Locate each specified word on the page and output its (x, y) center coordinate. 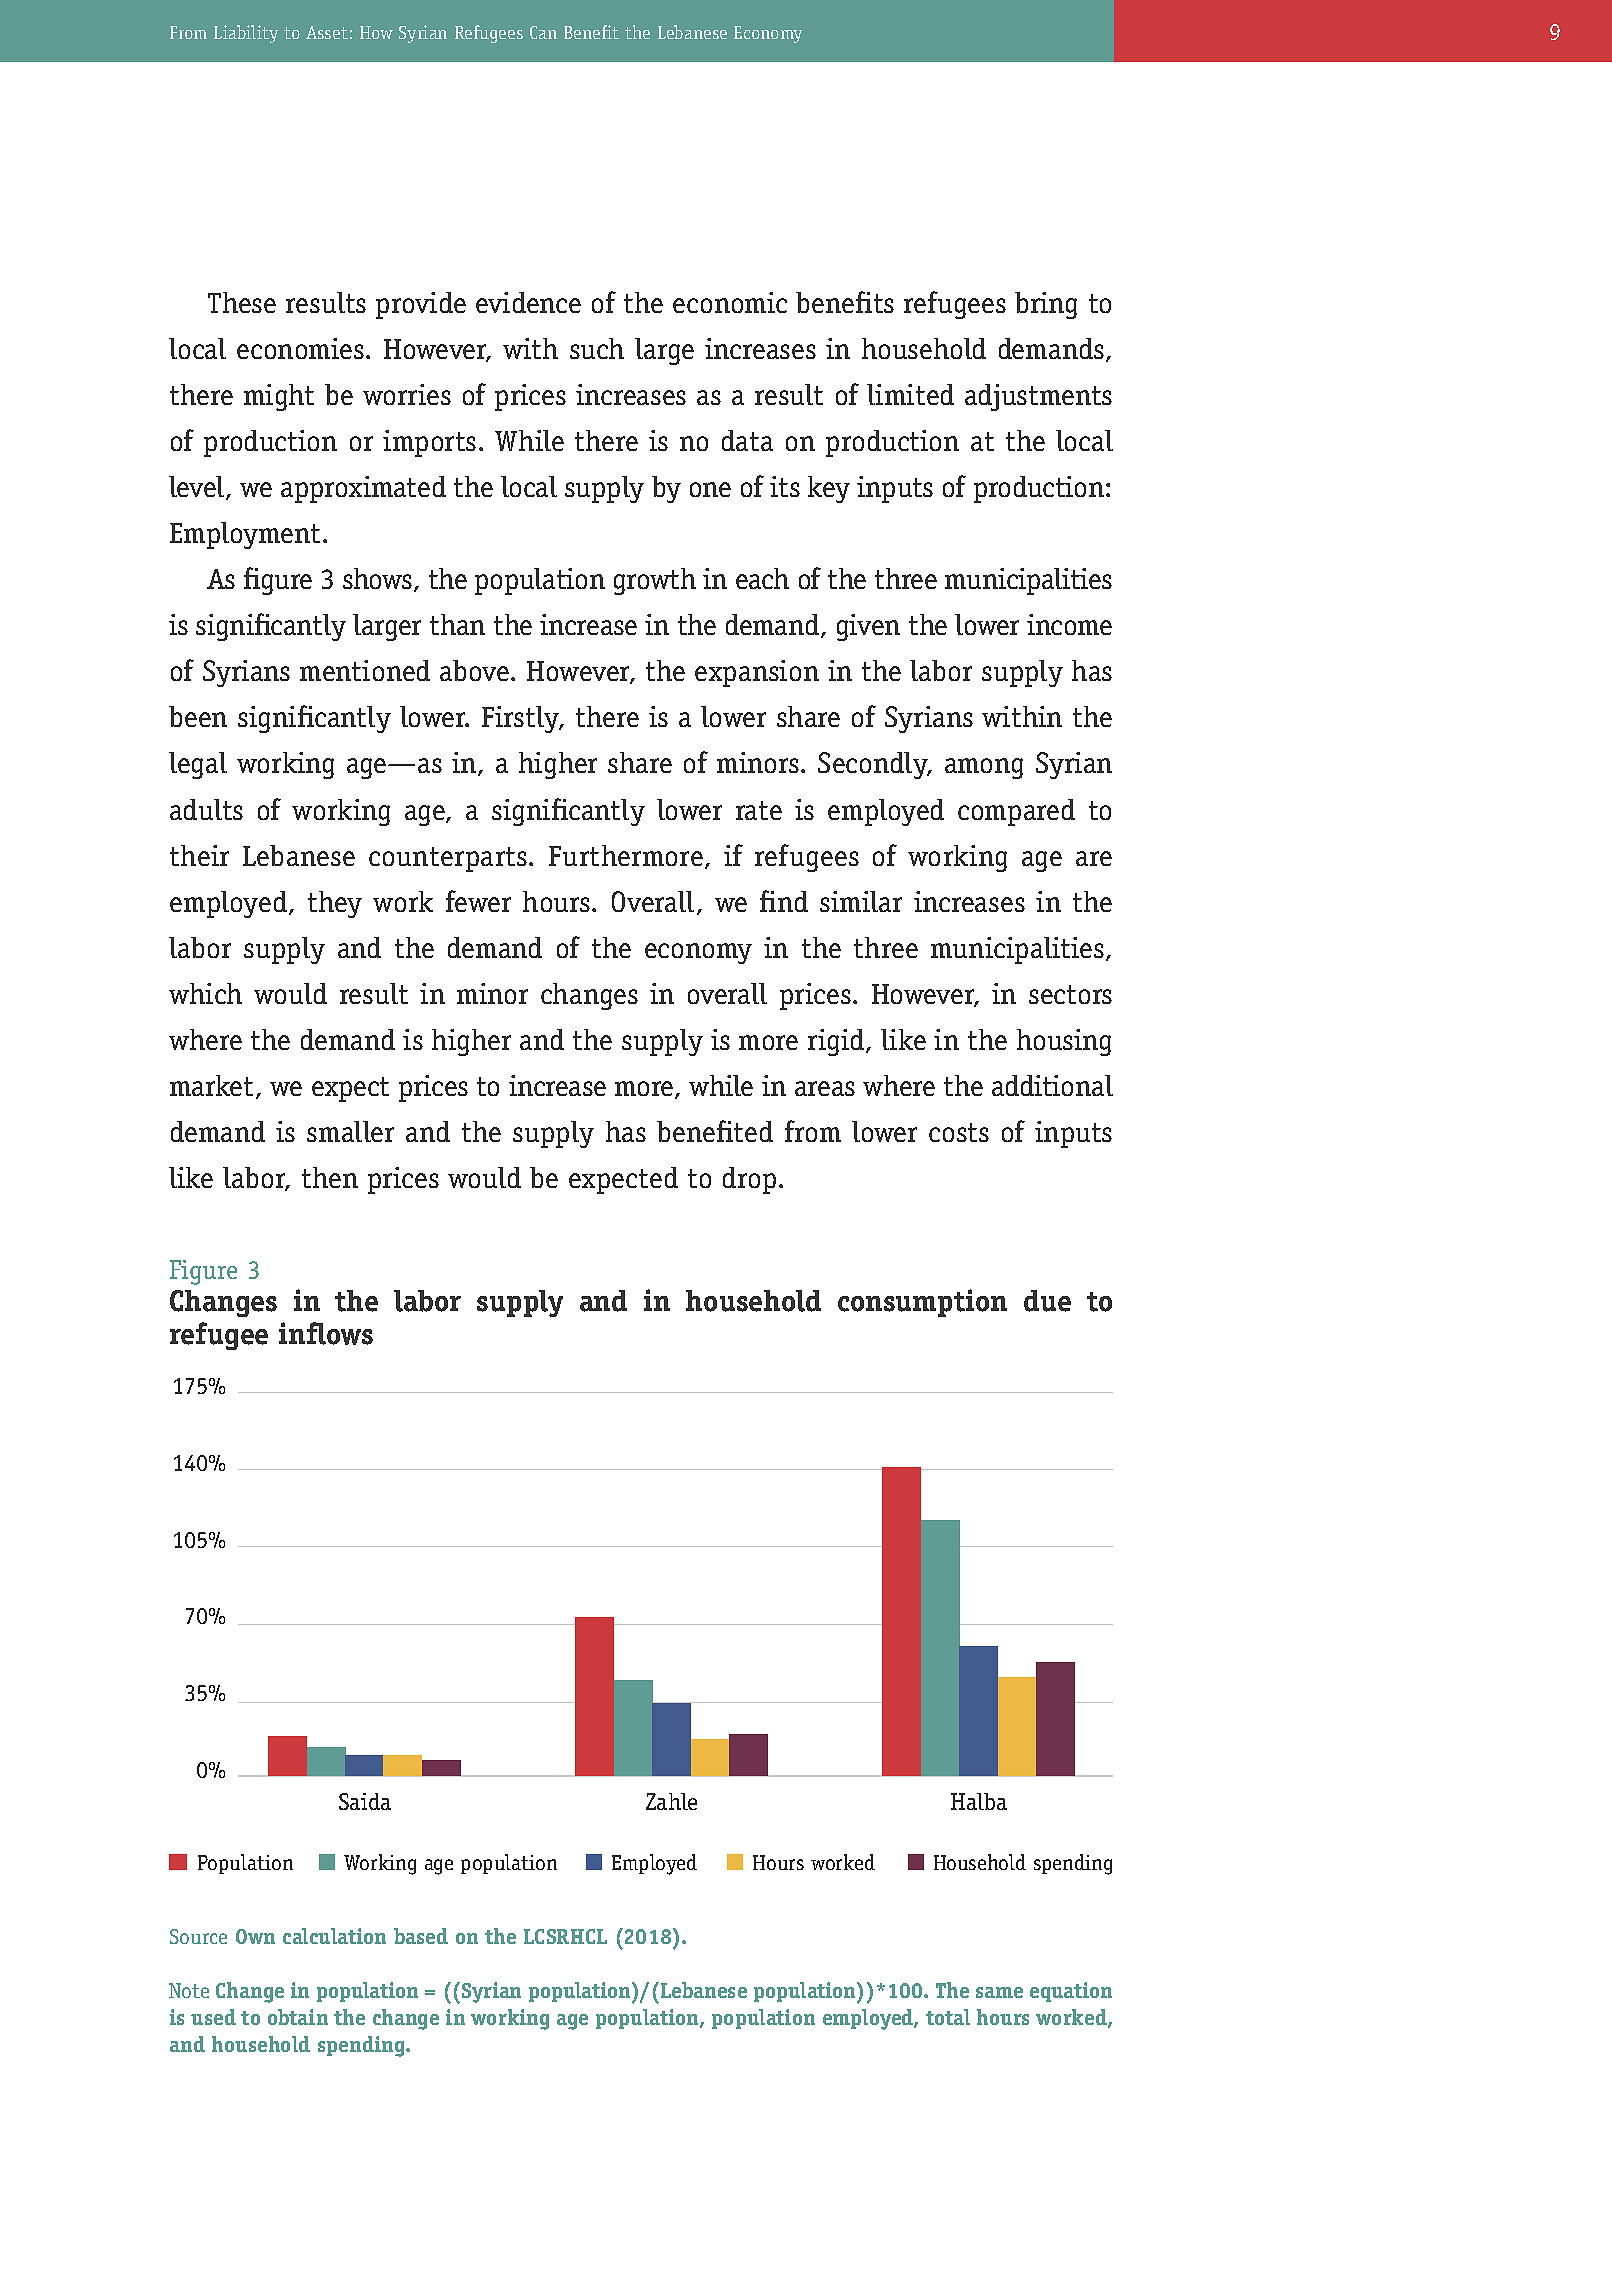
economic (730, 302)
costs (959, 1132)
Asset (327, 32)
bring (1046, 305)
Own (255, 1936)
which (205, 993)
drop (749, 1180)
